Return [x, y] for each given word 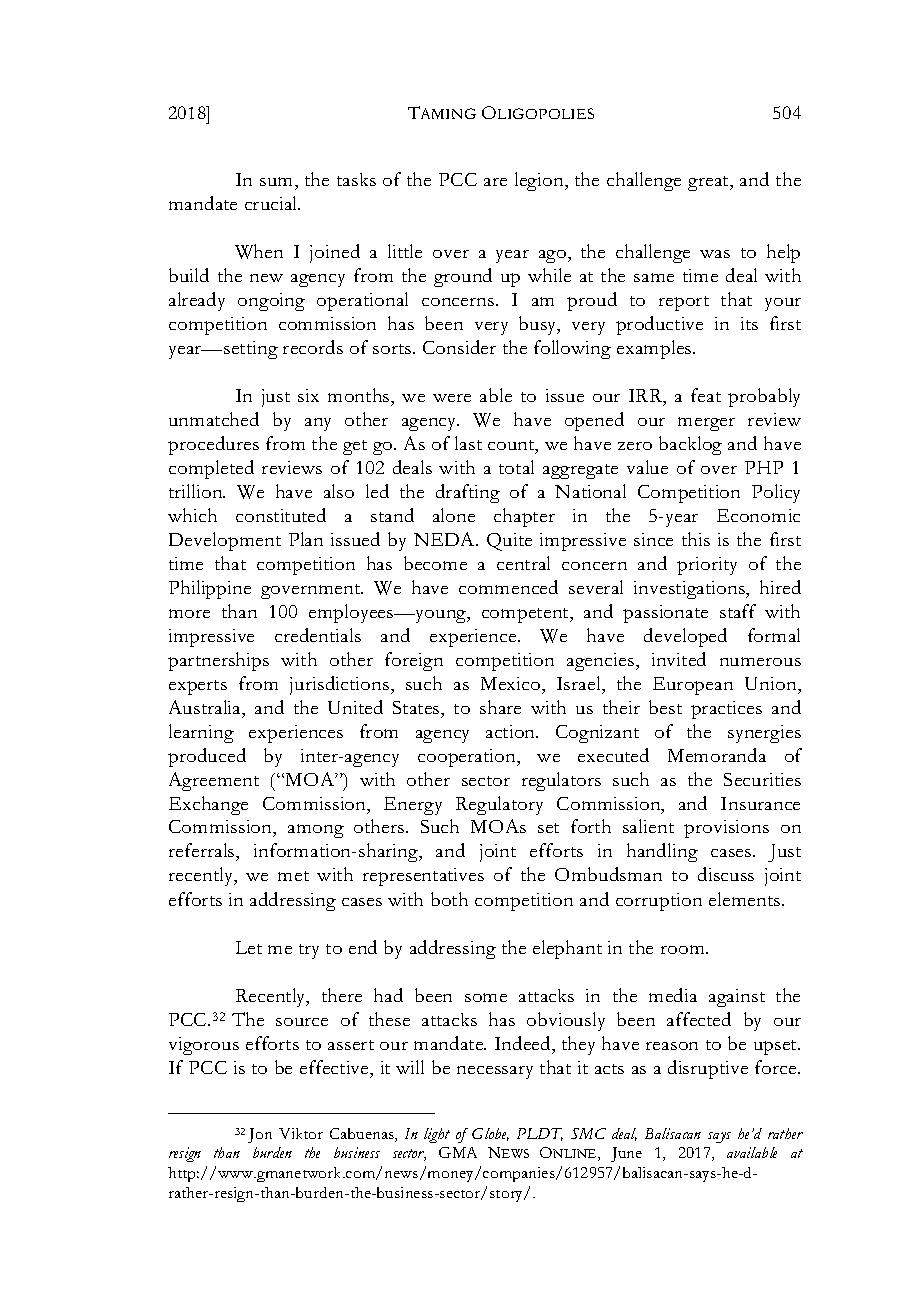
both [449, 899]
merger [706, 424]
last [468, 443]
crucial [272, 203]
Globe [490, 1134]
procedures [213, 445]
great [710, 183]
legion [540, 181]
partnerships [218, 661]
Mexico [512, 683]
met [293, 876]
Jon [260, 1135]
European [693, 686]
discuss [726, 874]
